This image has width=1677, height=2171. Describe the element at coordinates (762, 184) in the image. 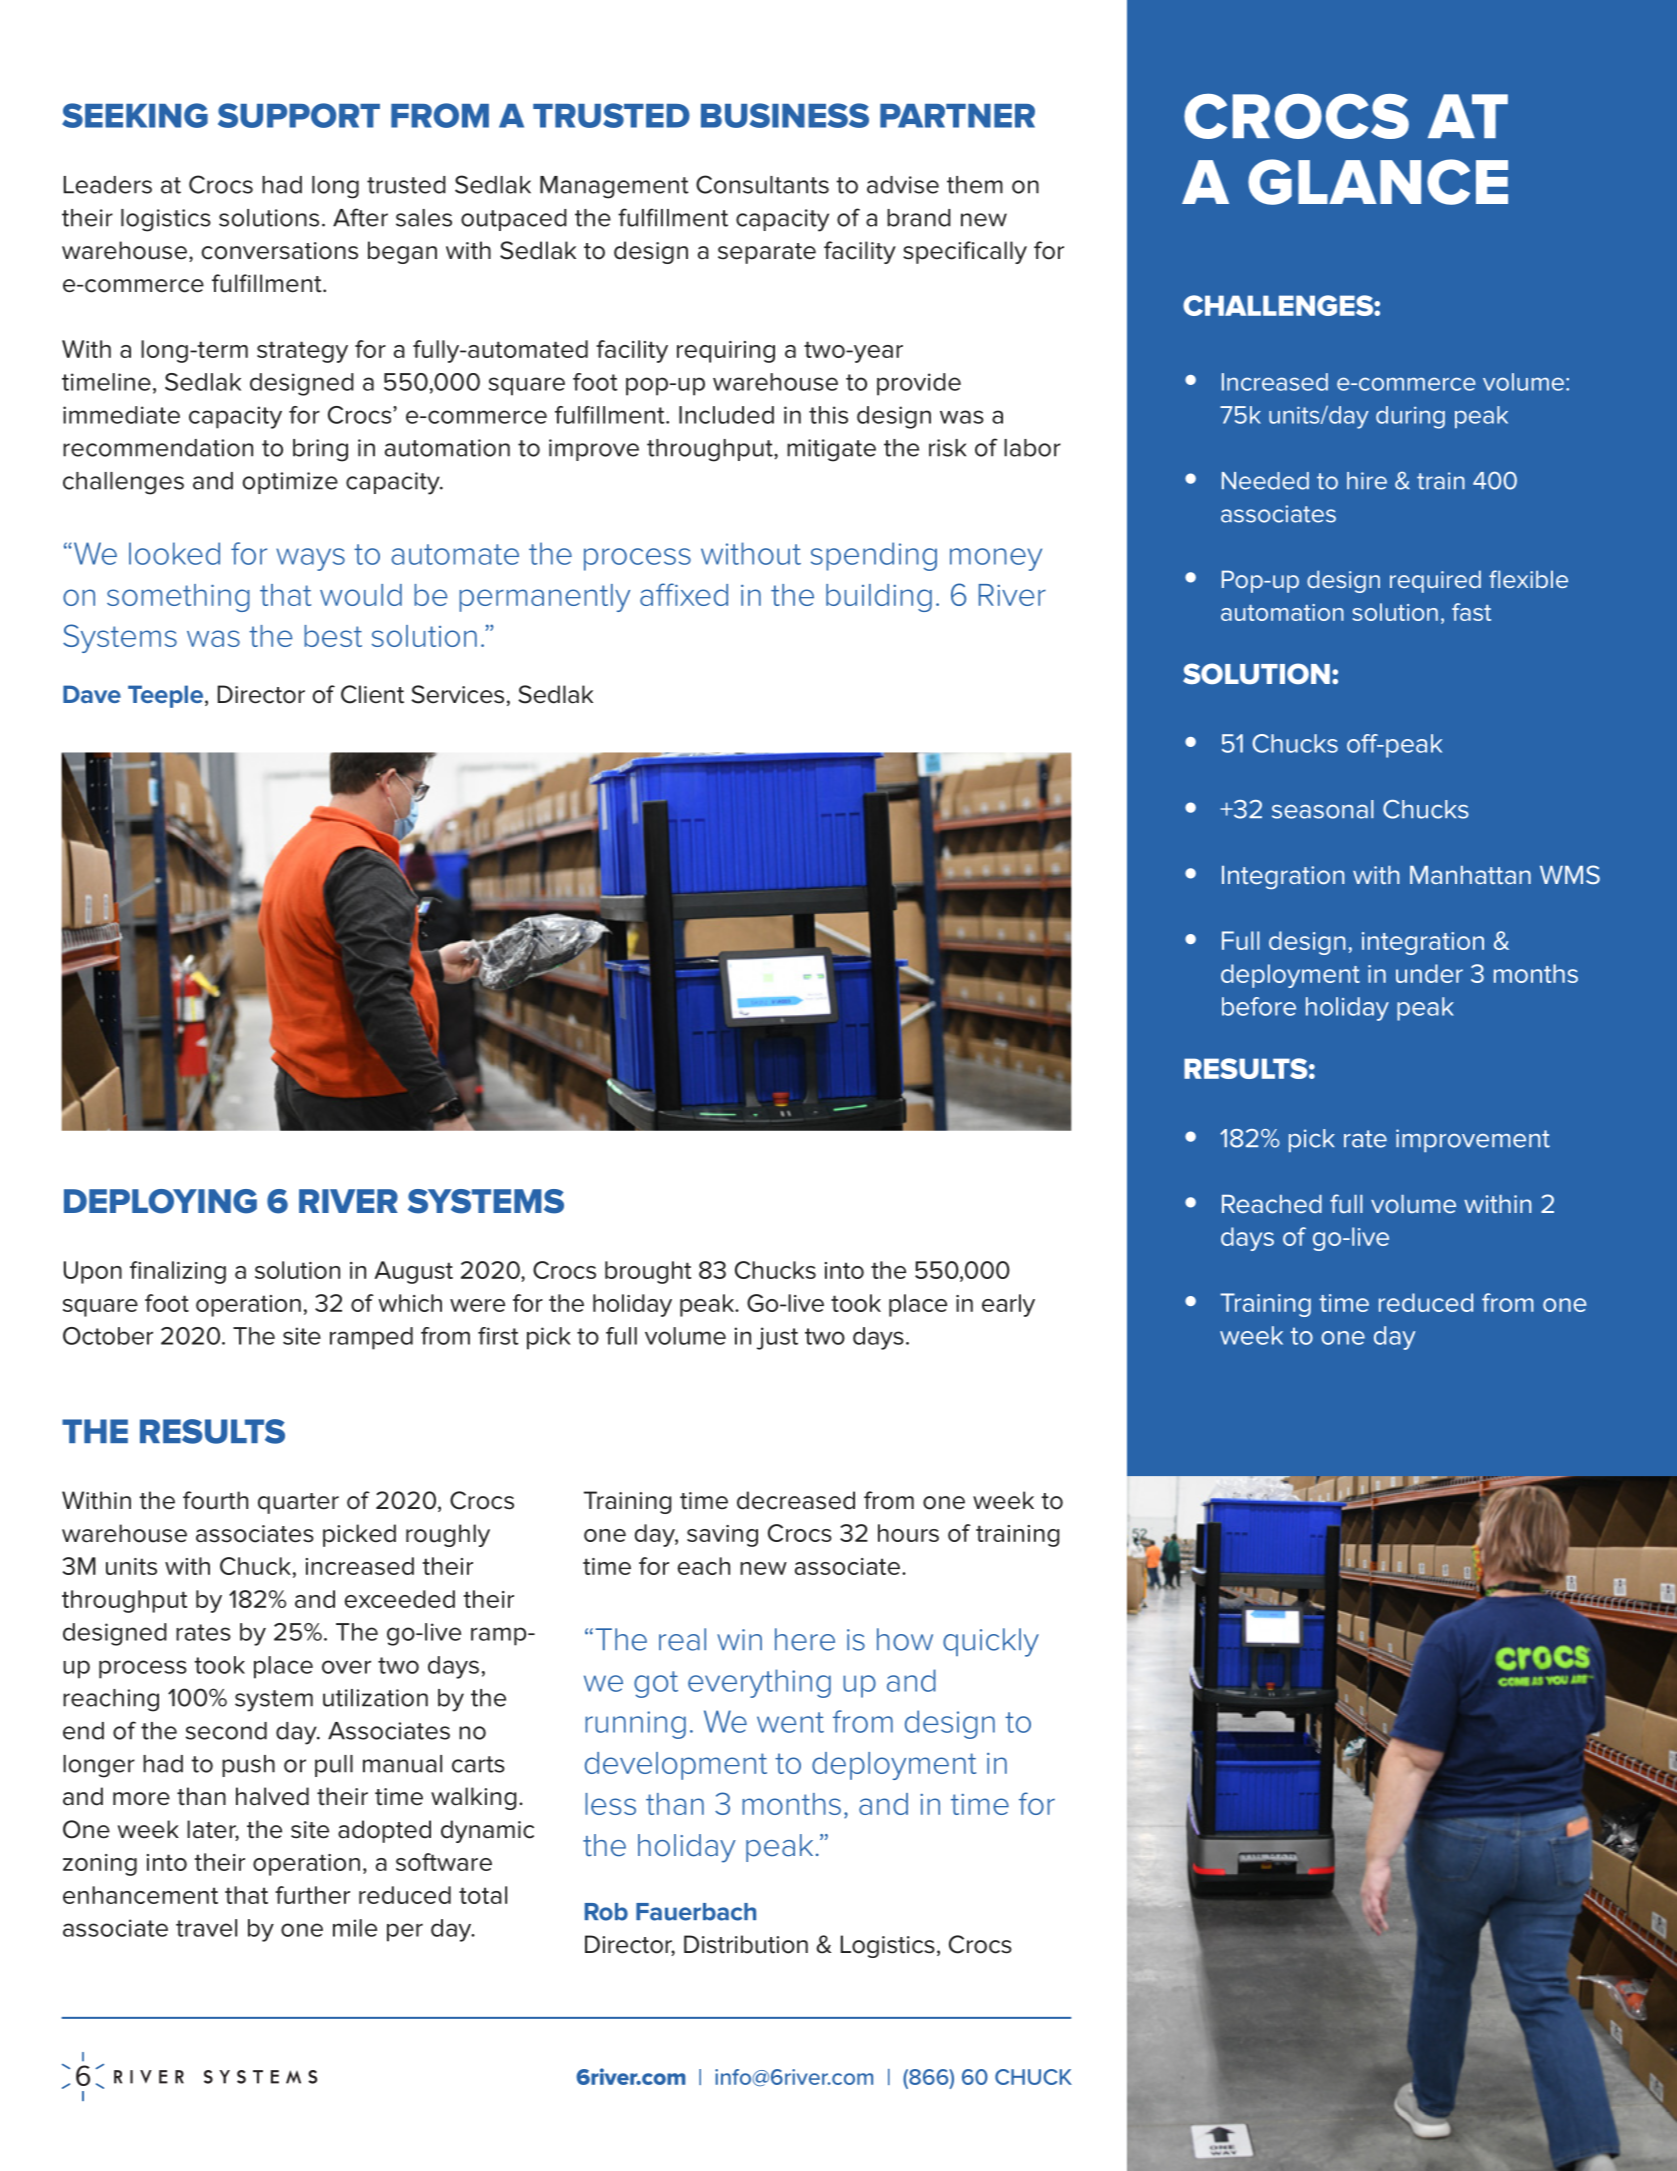

I see `Consultants` at that location.
